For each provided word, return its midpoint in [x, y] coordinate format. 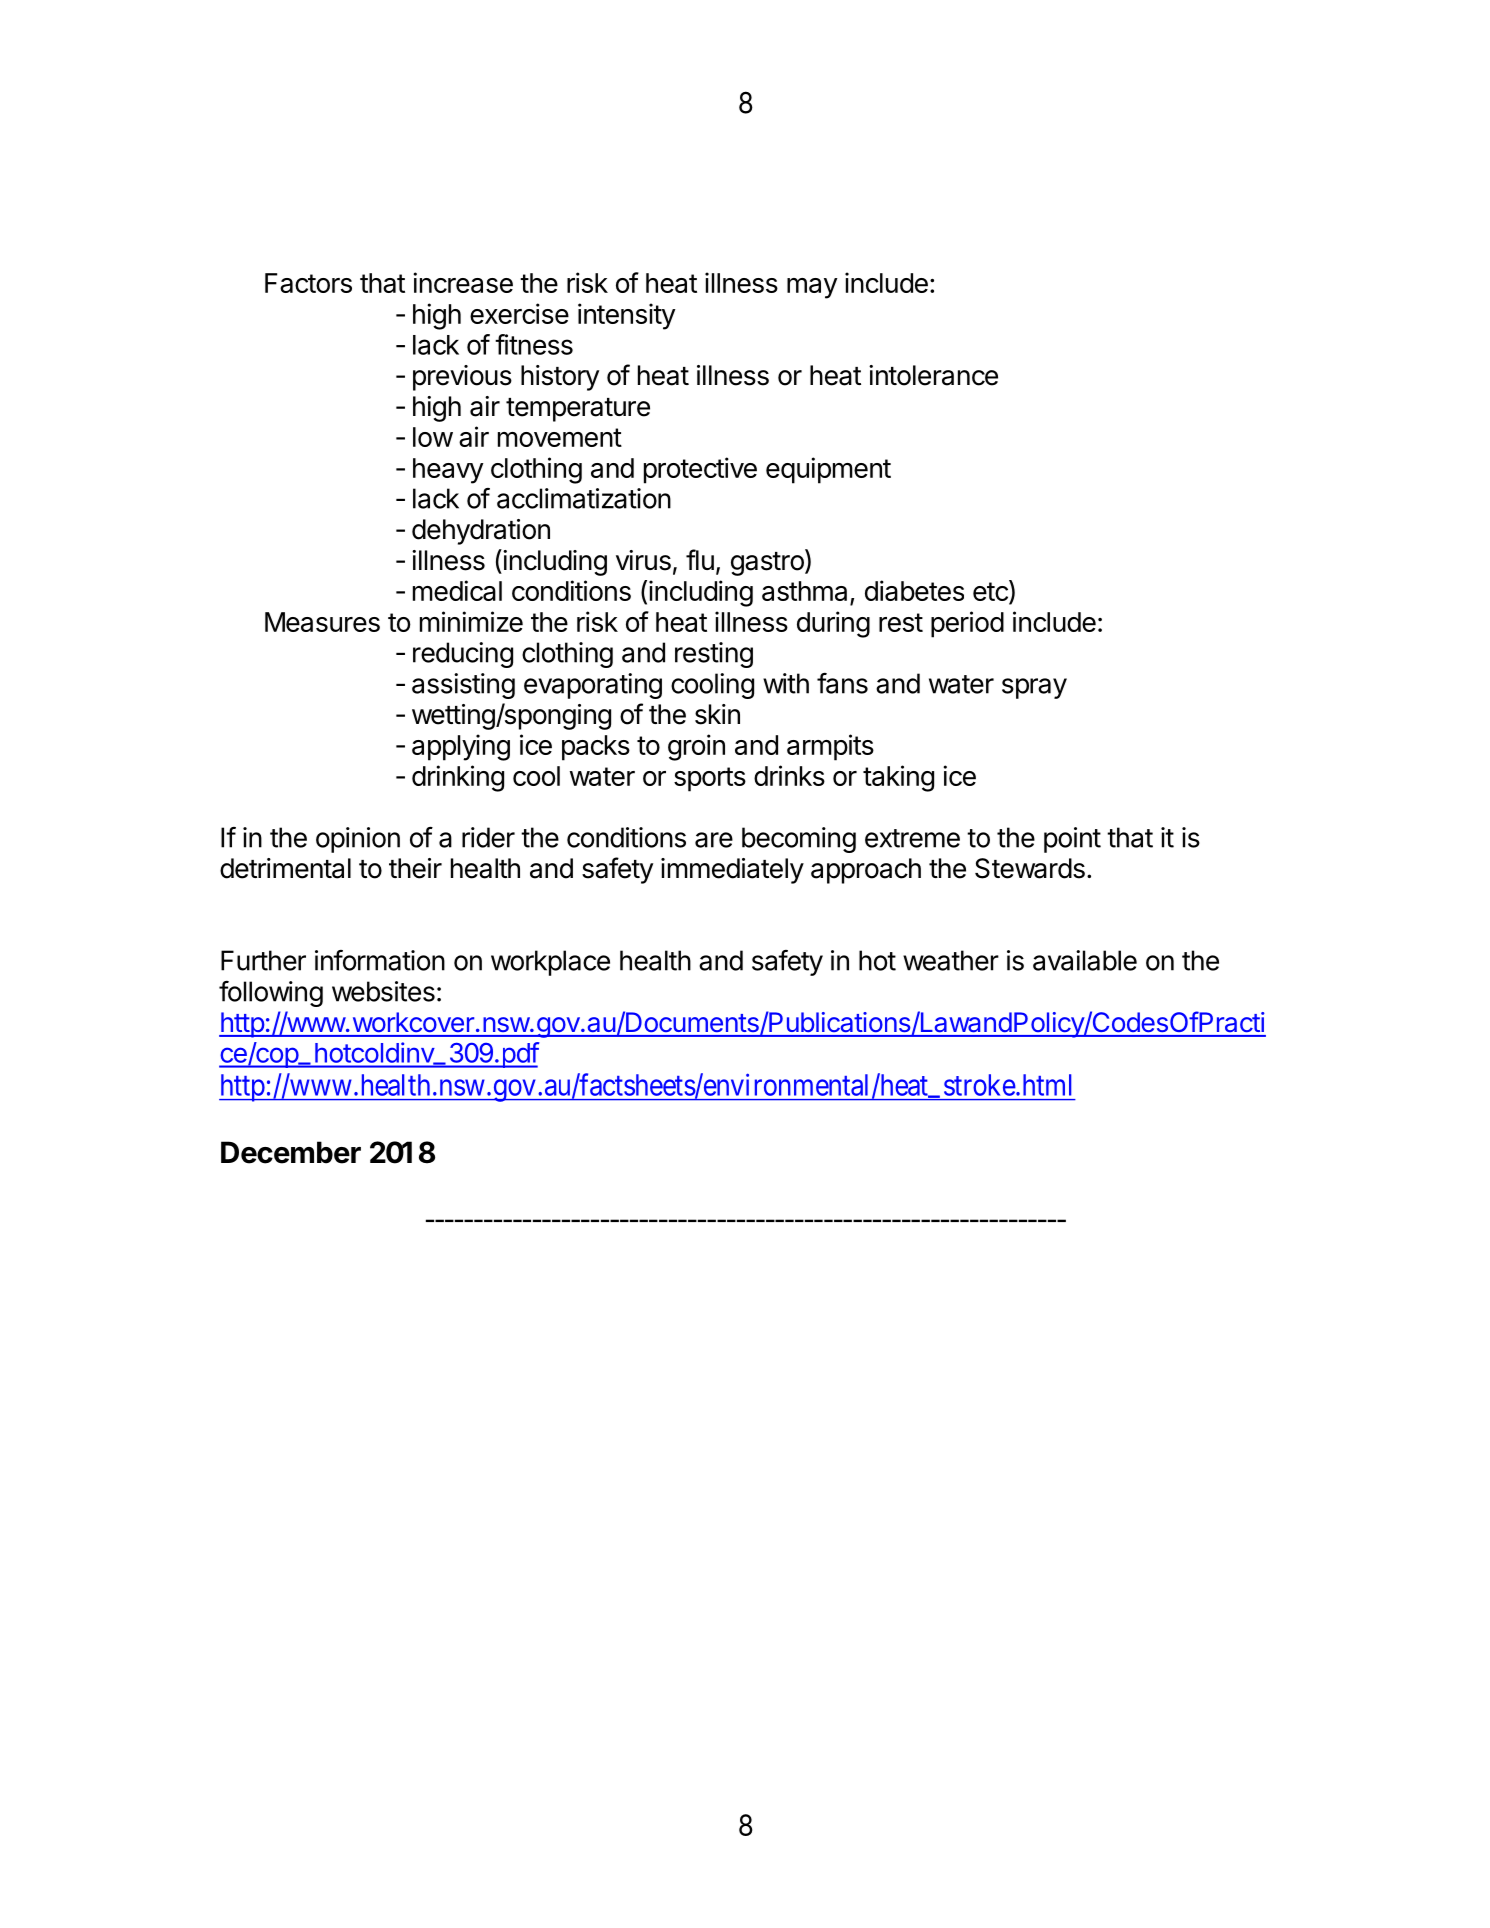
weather [951, 960]
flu [700, 559]
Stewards [1030, 868]
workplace [550, 963]
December [291, 1152]
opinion [358, 840]
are [714, 840]
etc [991, 592]
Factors [308, 283]
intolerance [933, 375]
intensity [627, 316]
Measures [322, 622]
